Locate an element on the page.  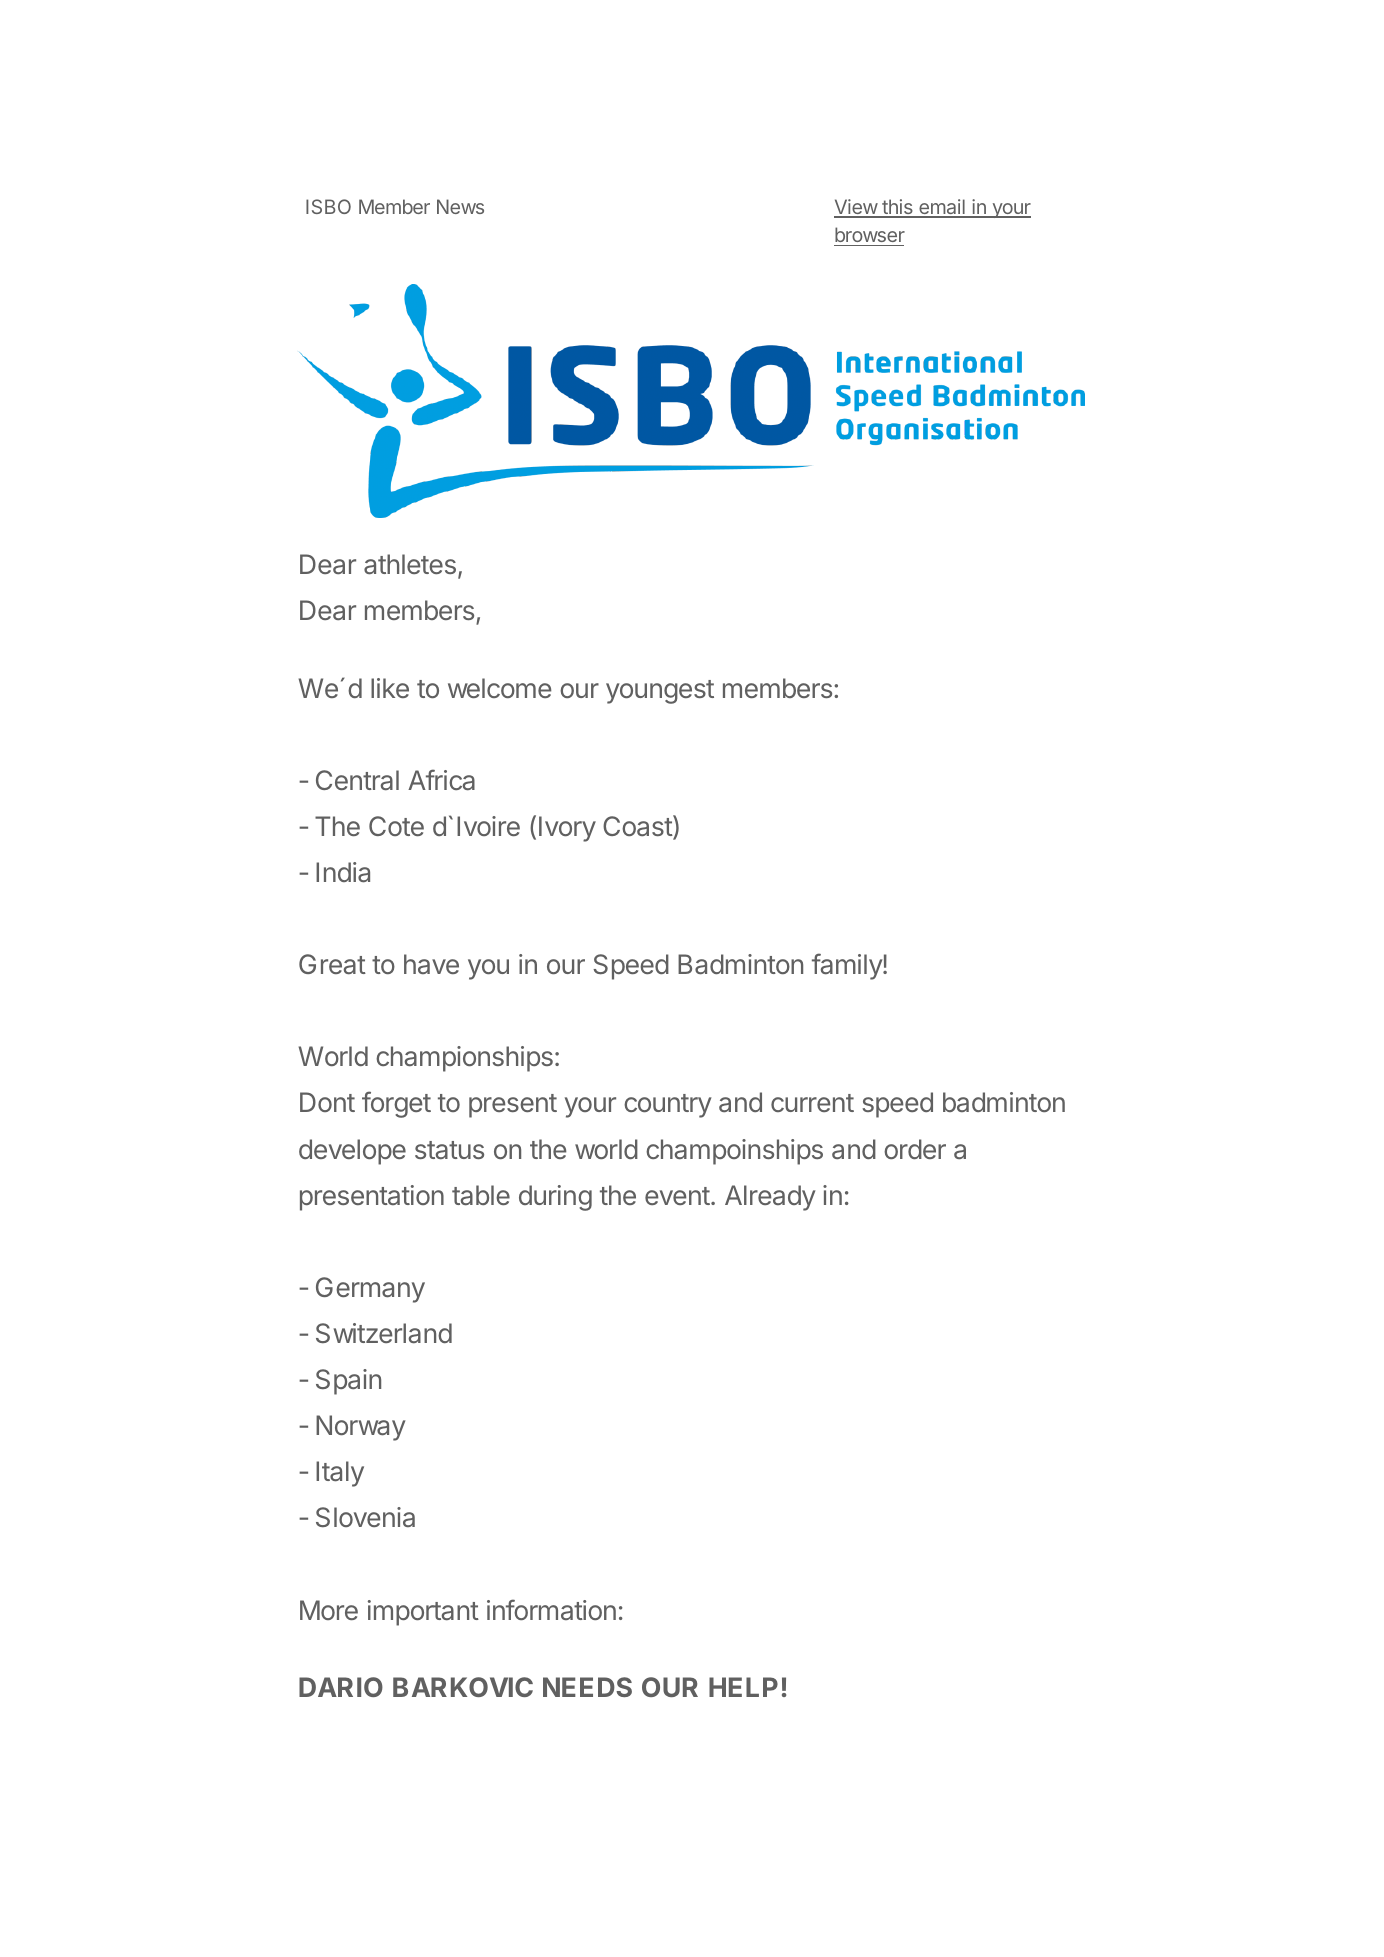
News is located at coordinates (460, 206).
